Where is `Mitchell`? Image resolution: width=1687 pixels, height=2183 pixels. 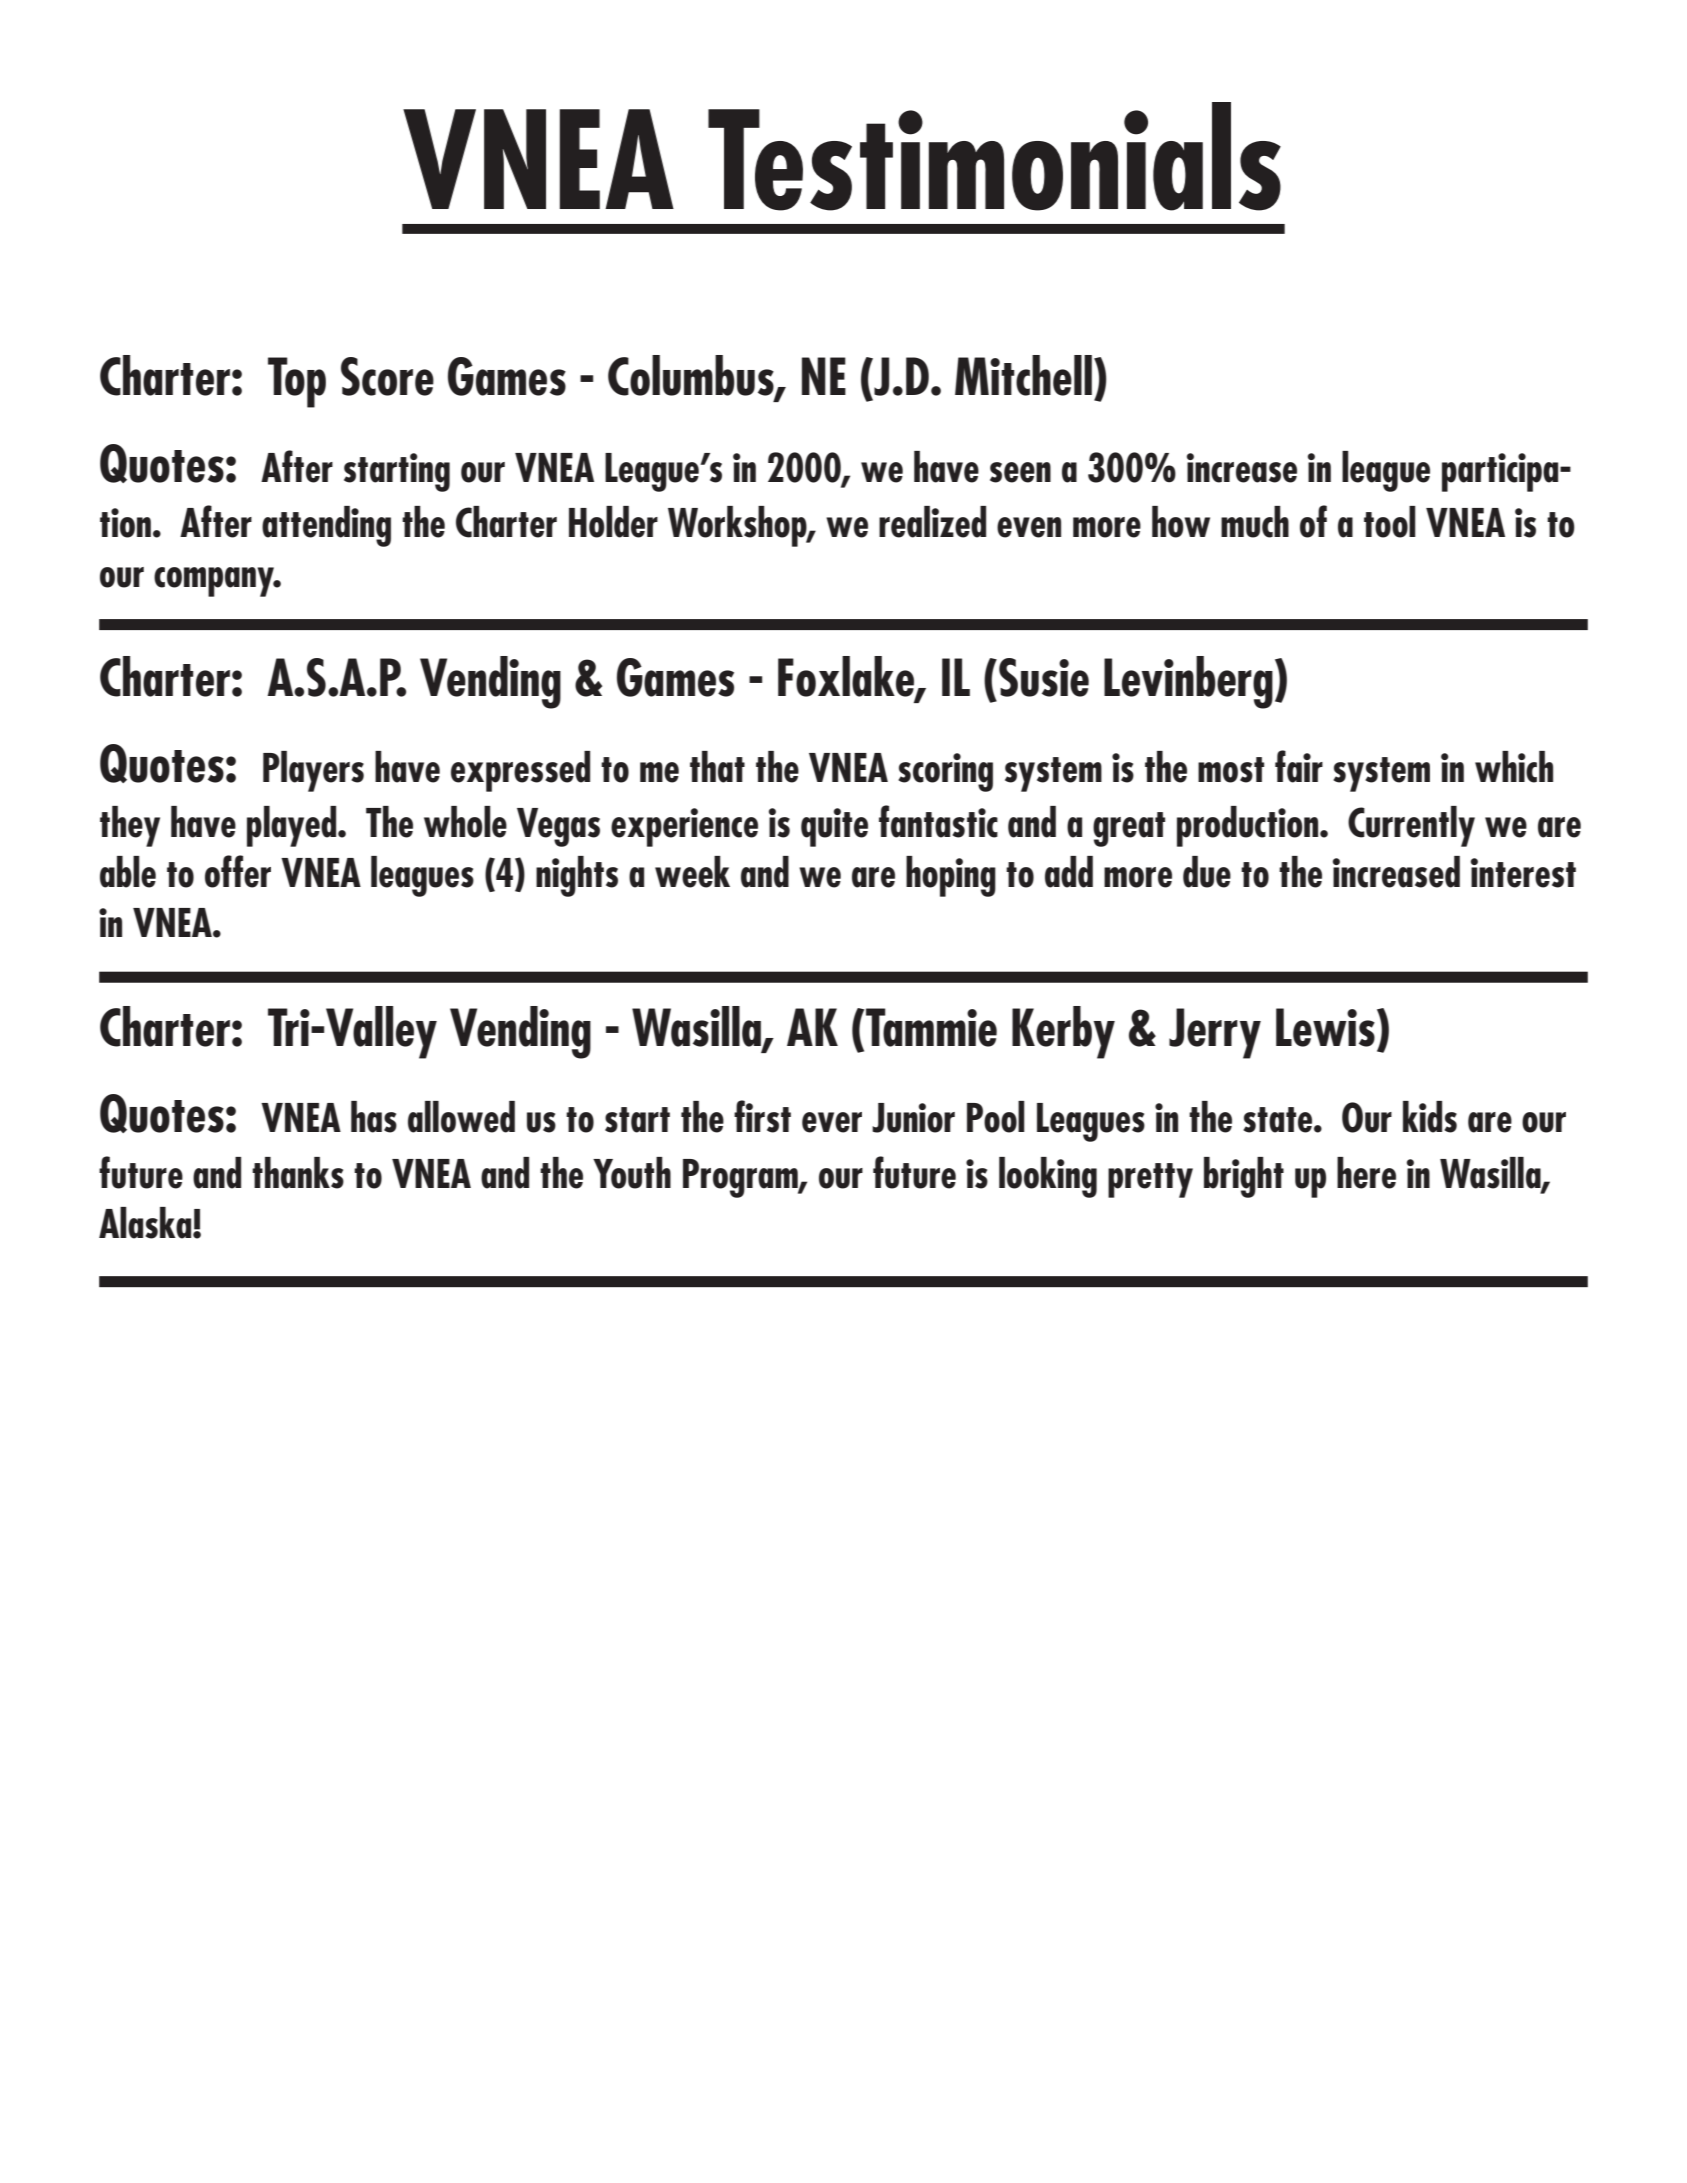 Mitchell is located at coordinates (1023, 375).
